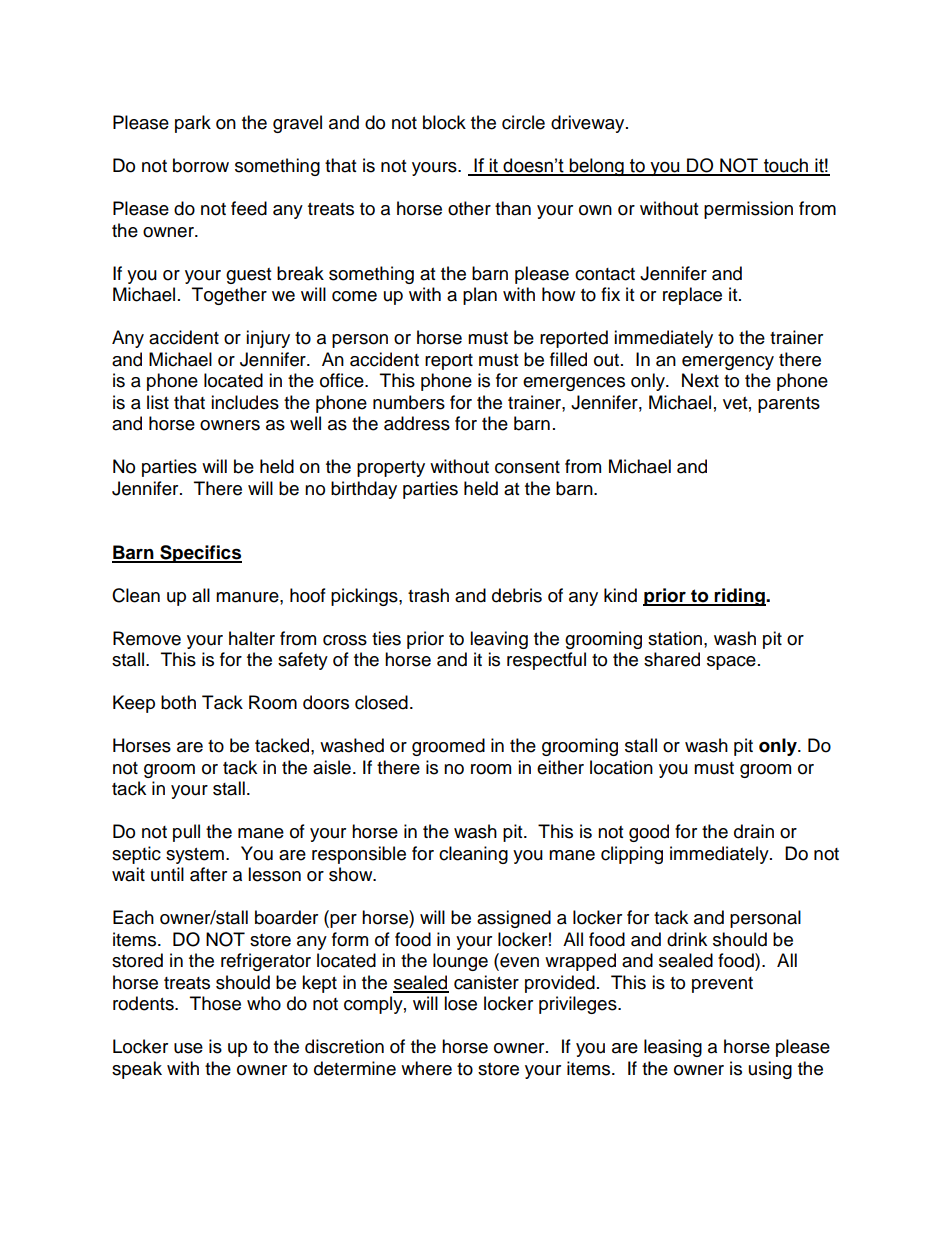 This screenshot has width=952, height=1233. I want to click on trash, so click(428, 595).
